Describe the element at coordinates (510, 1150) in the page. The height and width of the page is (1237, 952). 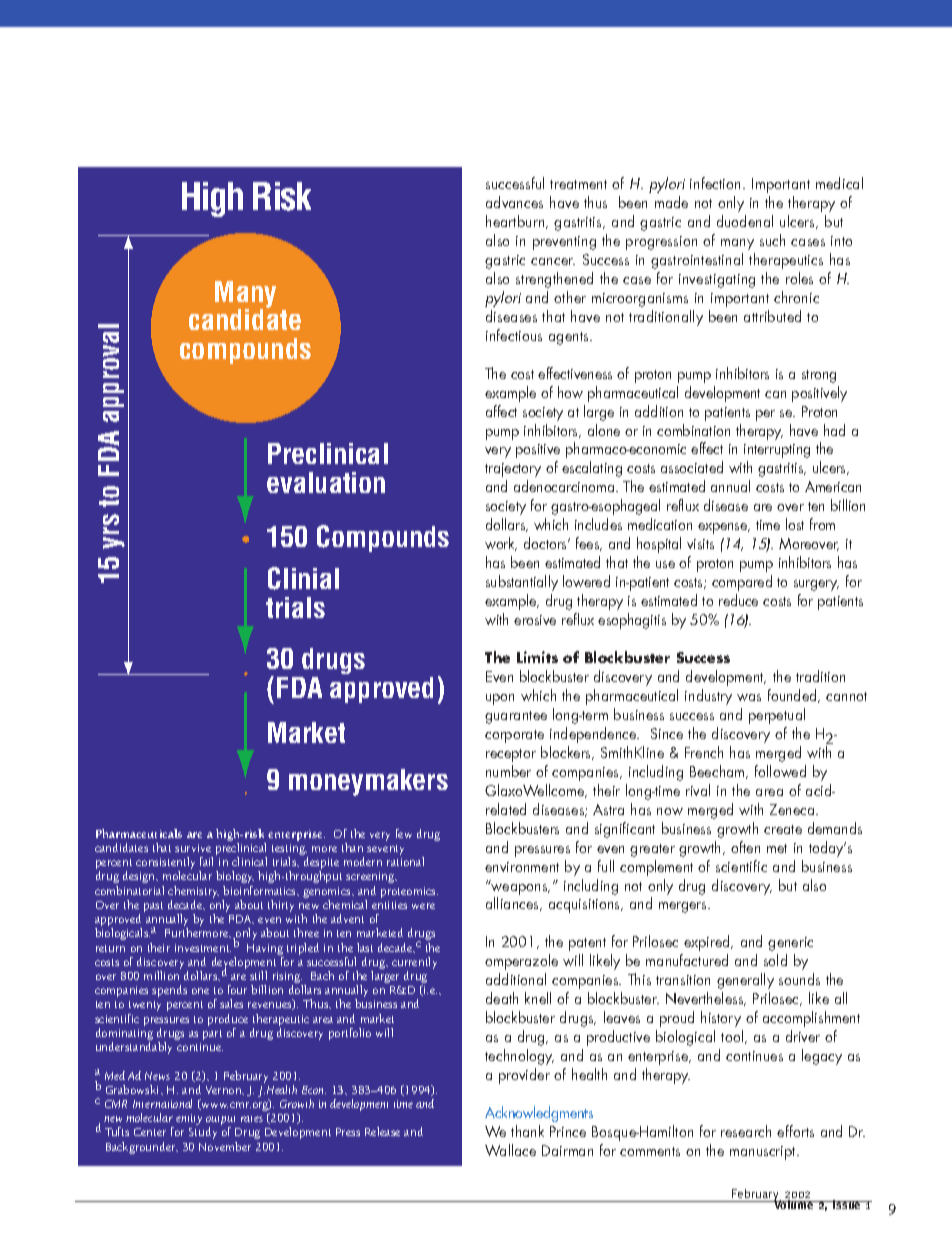
I see `Wallace` at that location.
